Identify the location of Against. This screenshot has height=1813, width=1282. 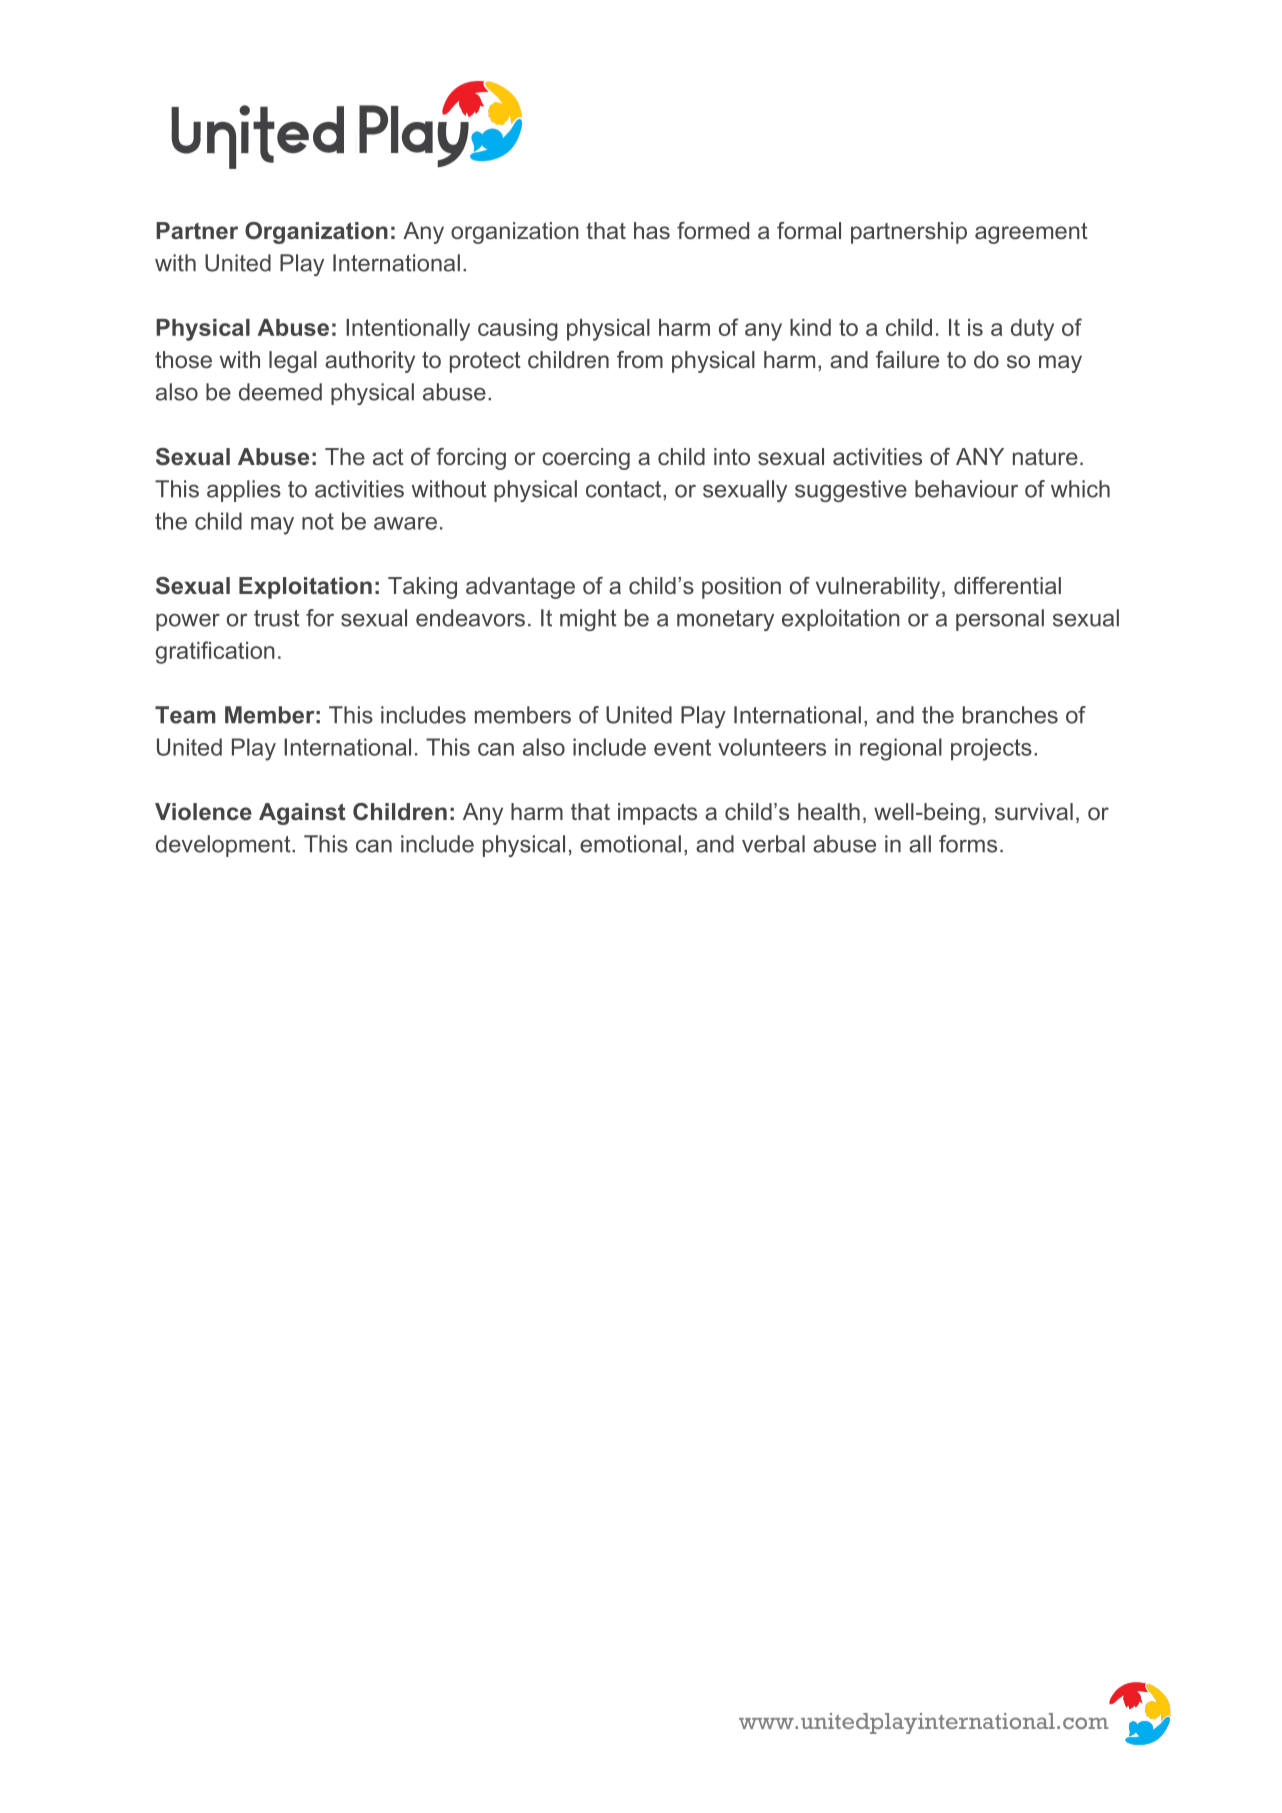
(302, 814).
